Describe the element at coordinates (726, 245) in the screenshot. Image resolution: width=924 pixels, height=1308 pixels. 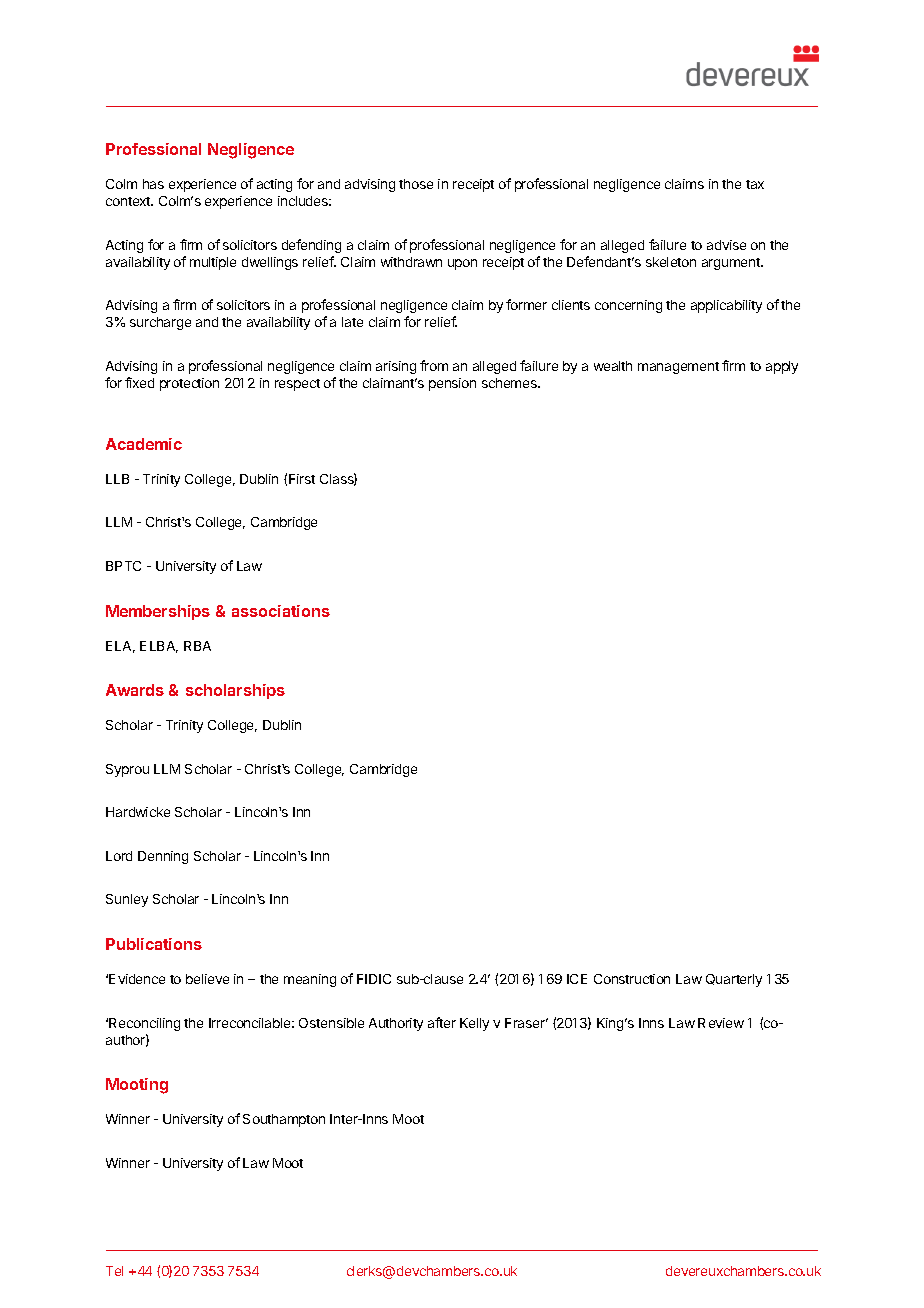
I see `advise` at that location.
